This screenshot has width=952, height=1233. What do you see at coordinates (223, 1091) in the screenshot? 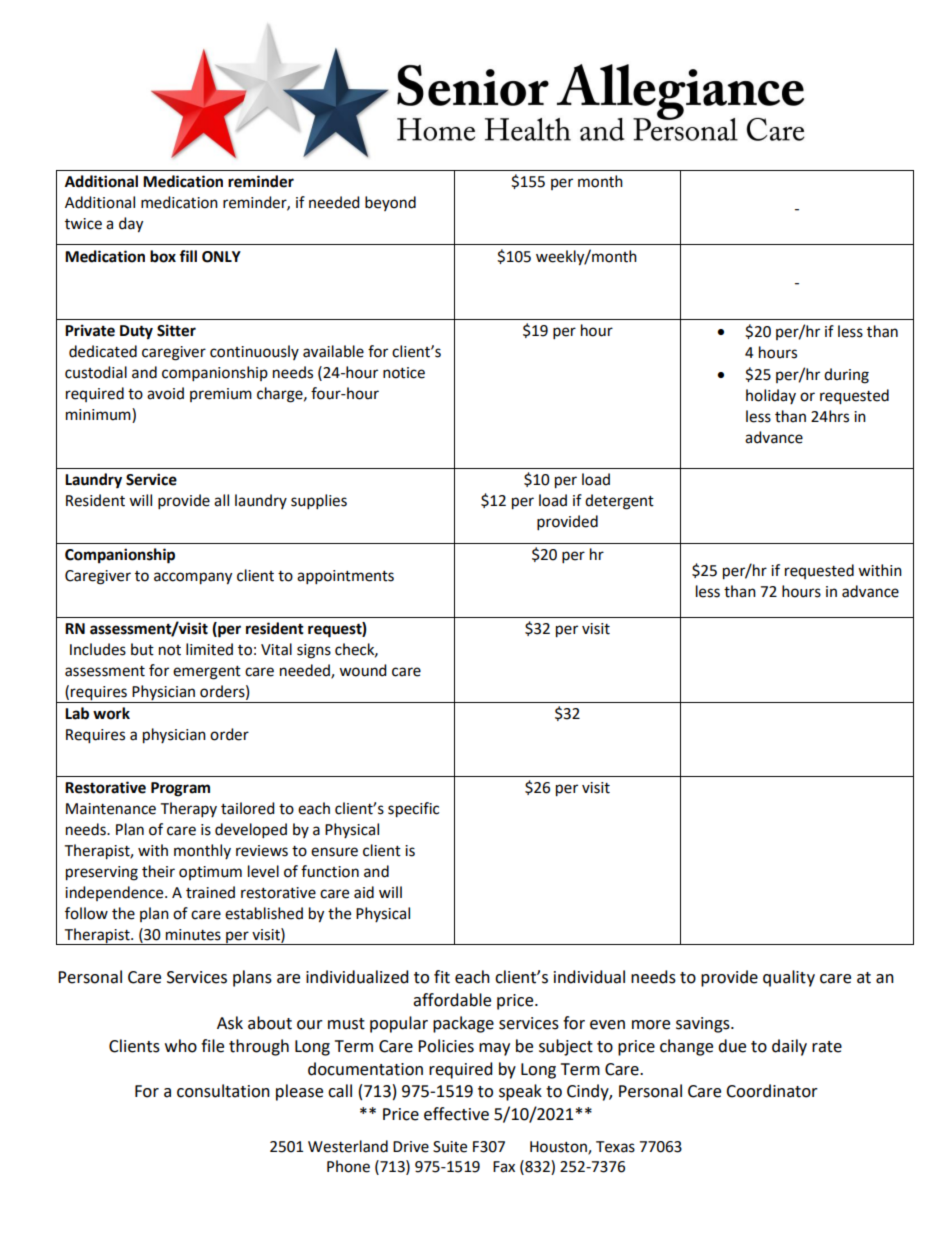
I see `consultation` at bounding box center [223, 1091].
